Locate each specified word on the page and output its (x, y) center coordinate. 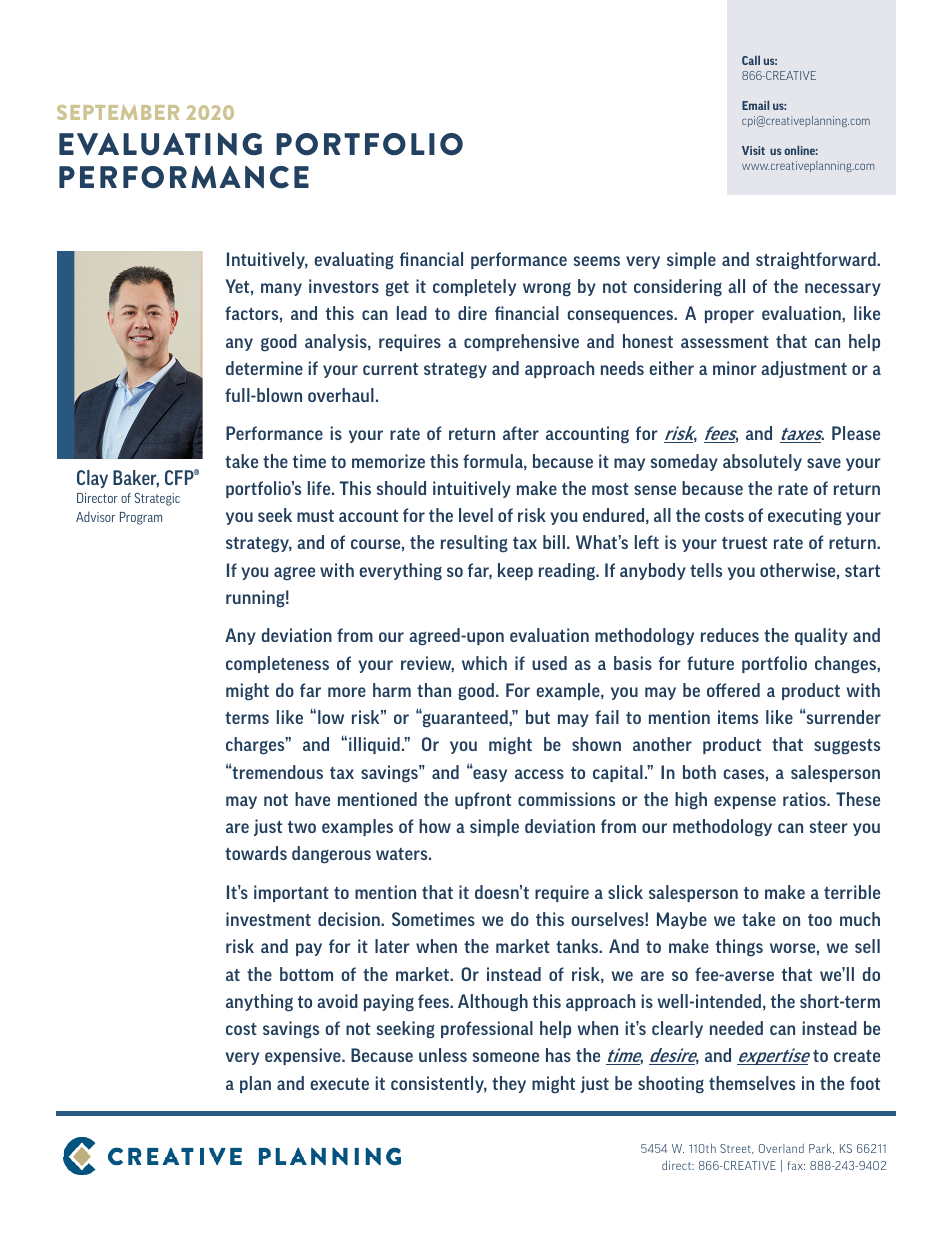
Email (755, 105)
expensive (304, 1056)
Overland (781, 1148)
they (509, 1084)
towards (256, 853)
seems (597, 261)
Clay (92, 479)
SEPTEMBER (118, 112)
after (521, 433)
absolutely (762, 462)
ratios (805, 799)
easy (489, 774)
